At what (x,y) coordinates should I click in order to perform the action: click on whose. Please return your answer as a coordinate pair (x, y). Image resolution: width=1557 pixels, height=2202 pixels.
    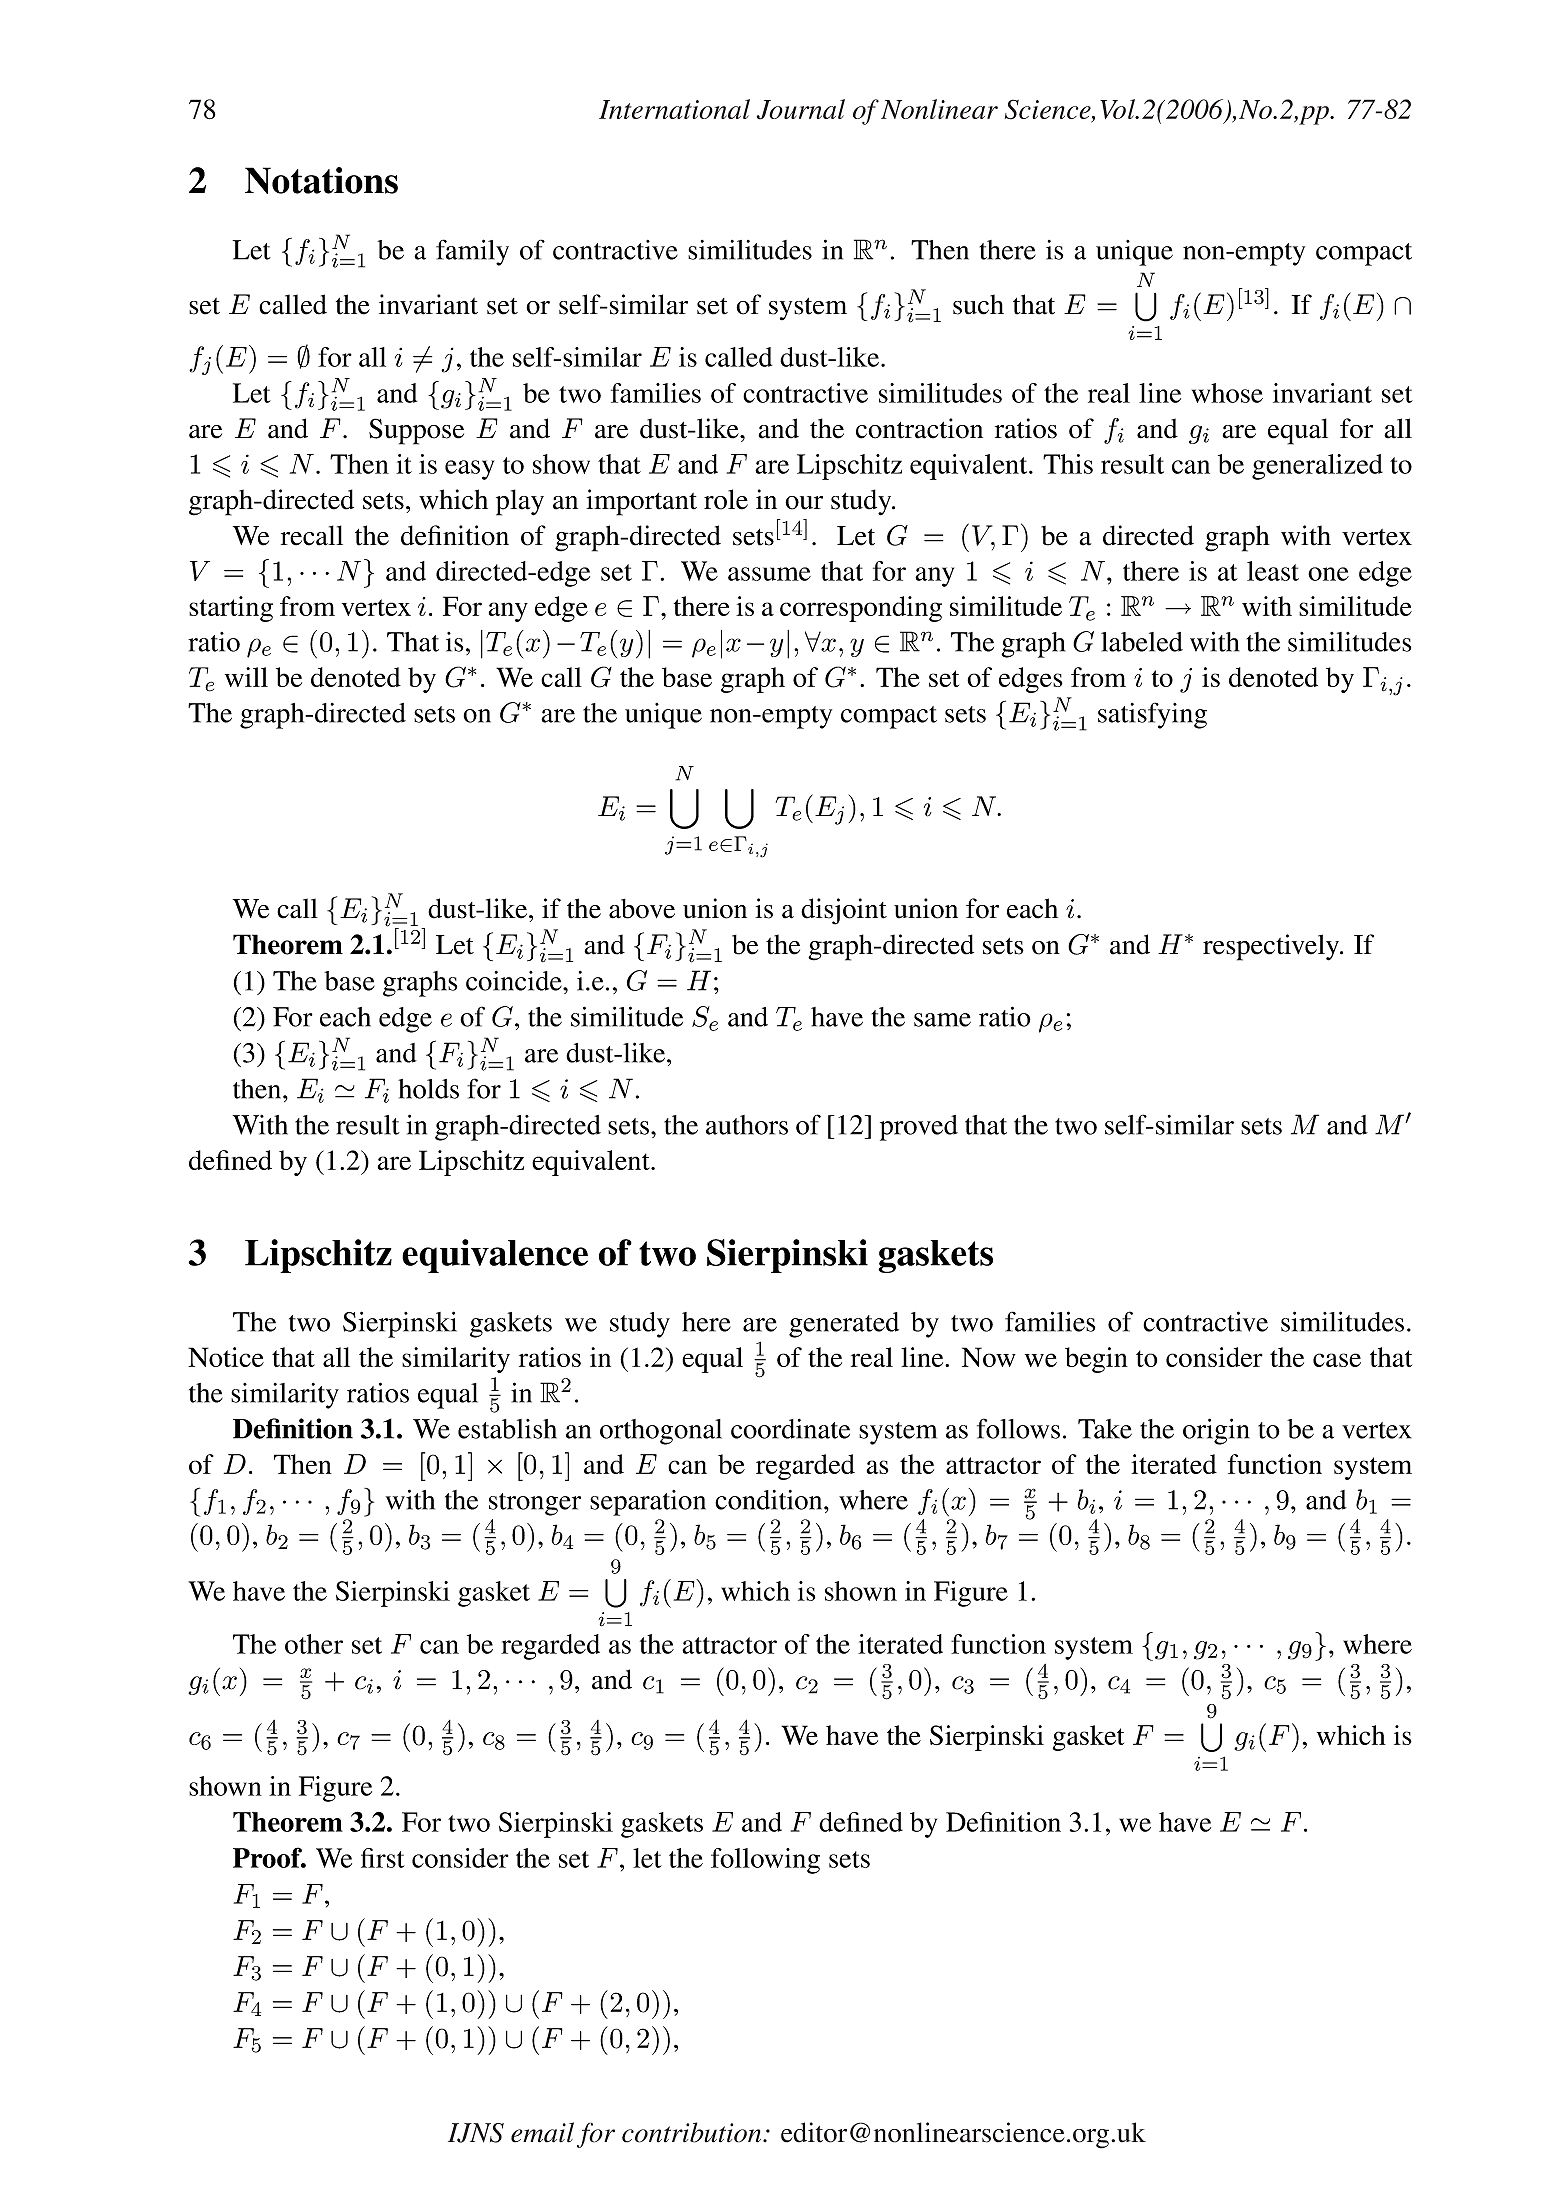
    Looking at the image, I should click on (1227, 393).
